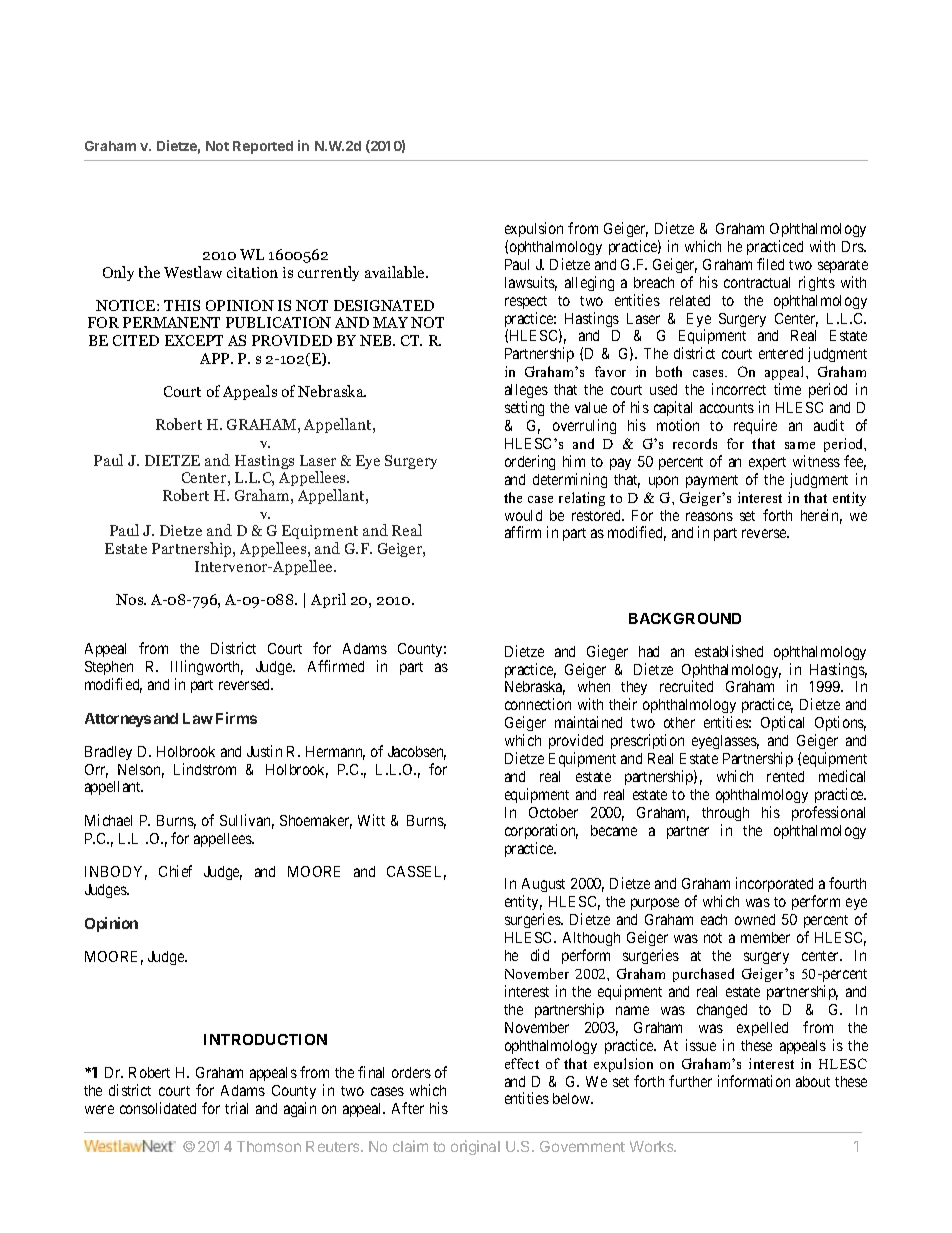  Describe the element at coordinates (475, 1147) in the screenshot. I see `original` at that location.
